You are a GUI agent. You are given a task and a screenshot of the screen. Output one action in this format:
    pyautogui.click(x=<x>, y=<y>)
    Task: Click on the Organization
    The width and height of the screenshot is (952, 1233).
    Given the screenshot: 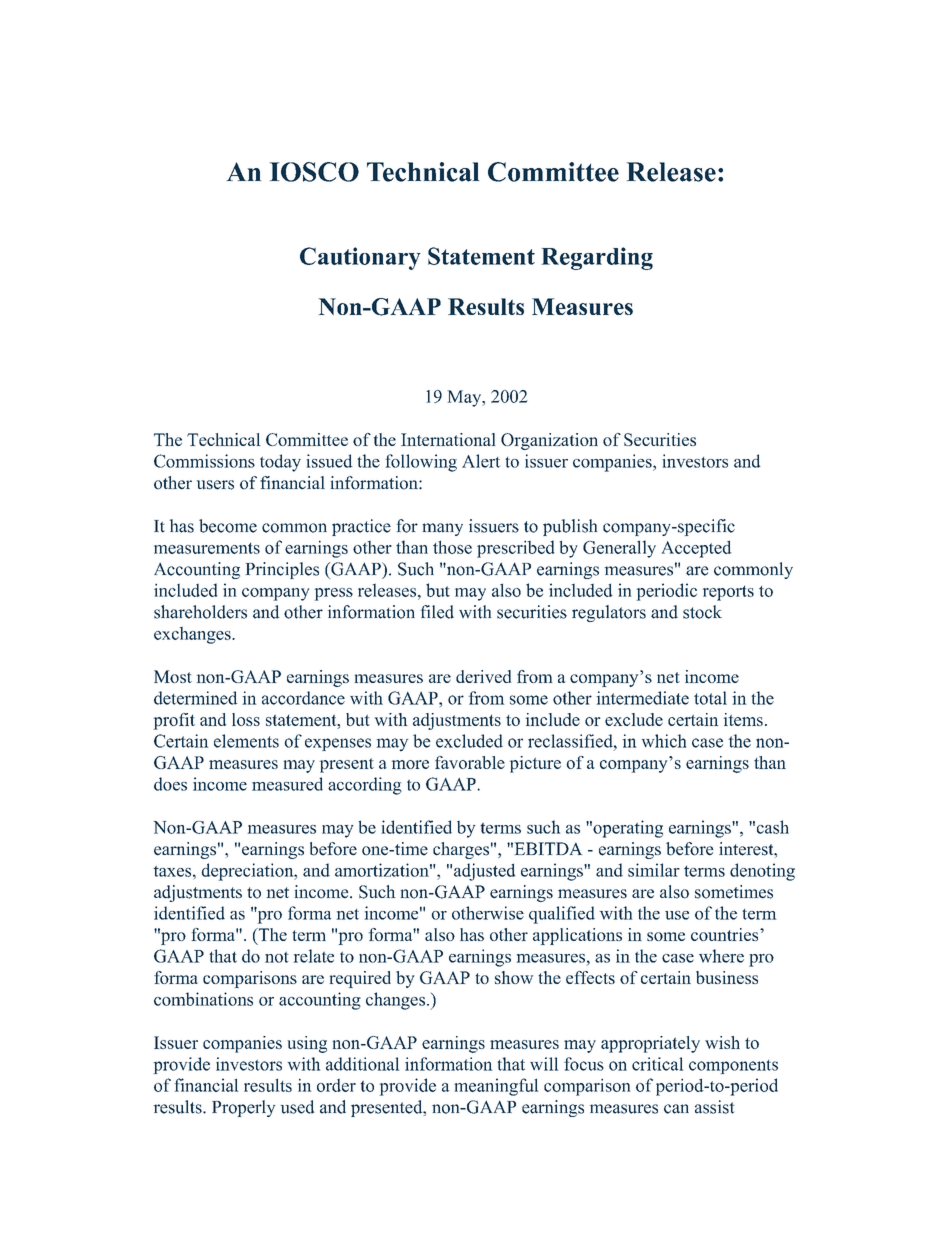 What is the action you would take?
    pyautogui.click(x=549, y=441)
